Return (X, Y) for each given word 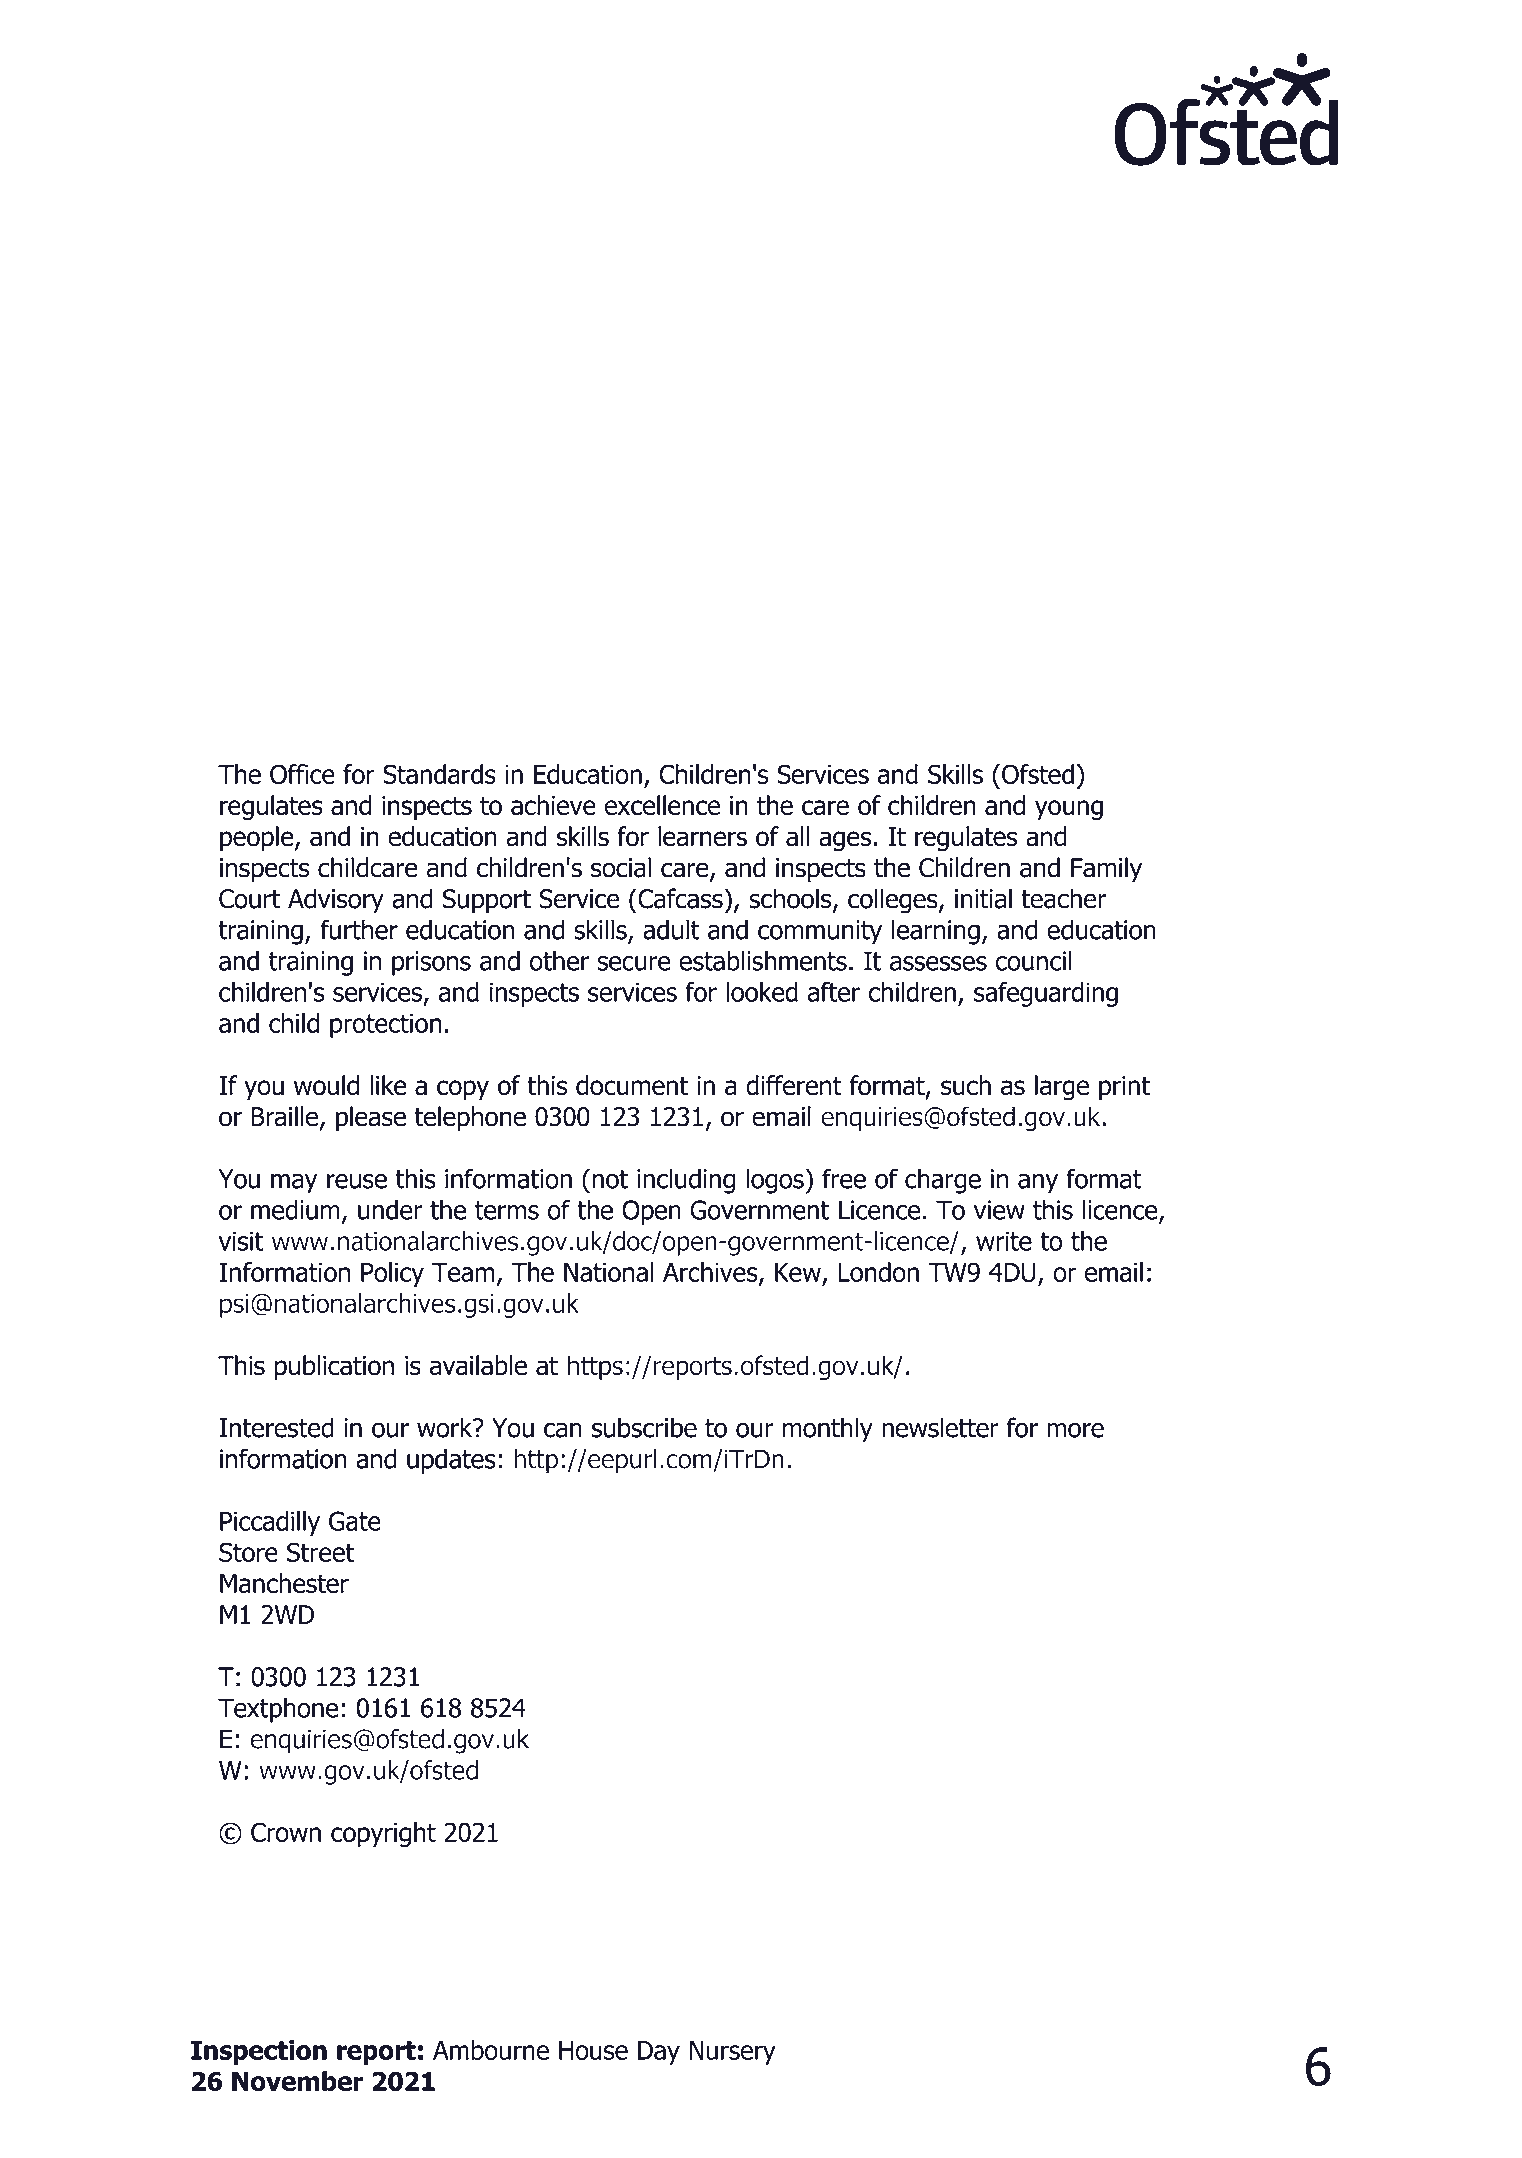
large (1062, 1088)
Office (302, 774)
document (632, 1085)
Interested (276, 1427)
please (371, 1119)
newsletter (940, 1427)
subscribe (644, 1427)
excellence (662, 805)
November (298, 2081)
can (563, 1430)
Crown (286, 1832)
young (1069, 810)
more (1075, 1430)
